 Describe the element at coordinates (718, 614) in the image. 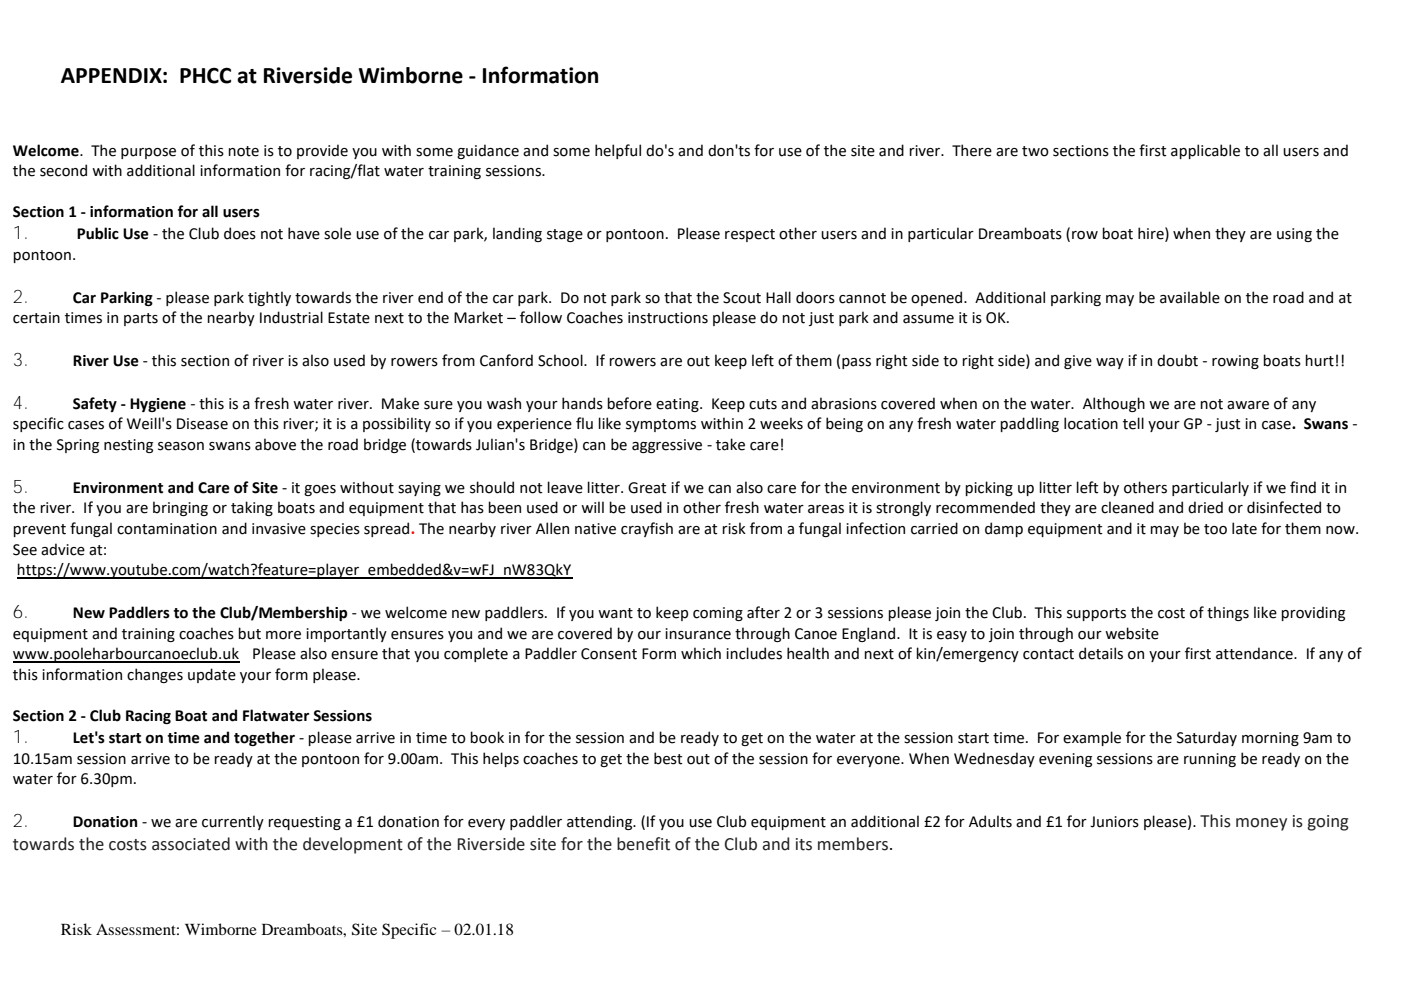

I see `coming` at that location.
